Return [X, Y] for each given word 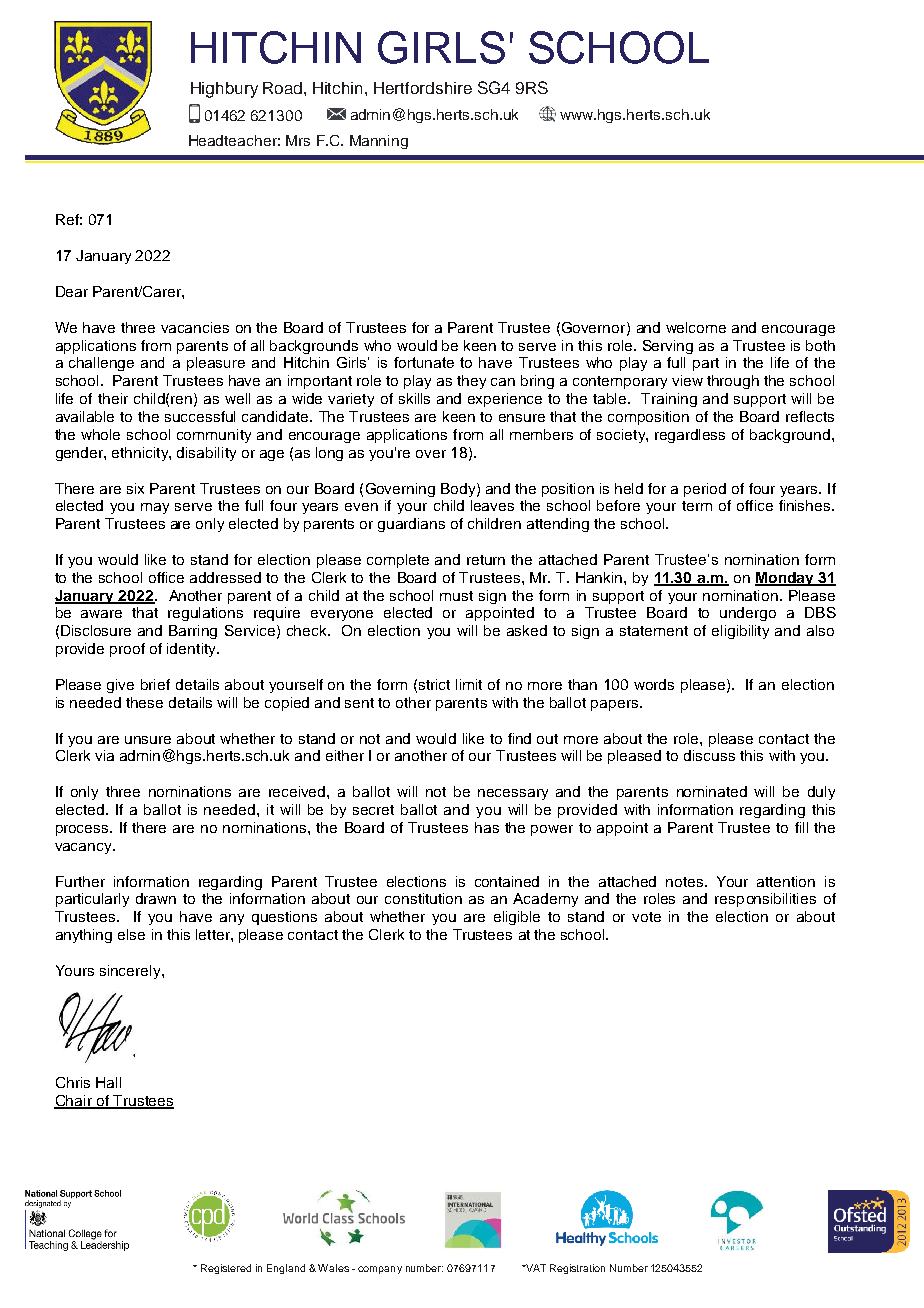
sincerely [131, 972]
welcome [696, 327]
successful [200, 416]
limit [469, 684]
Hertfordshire [423, 88]
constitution [423, 898]
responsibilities [765, 900]
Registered [226, 1269]
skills [414, 398]
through [733, 382]
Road [284, 88]
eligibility [740, 632]
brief [155, 684]
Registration [577, 1269]
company [380, 1270]
